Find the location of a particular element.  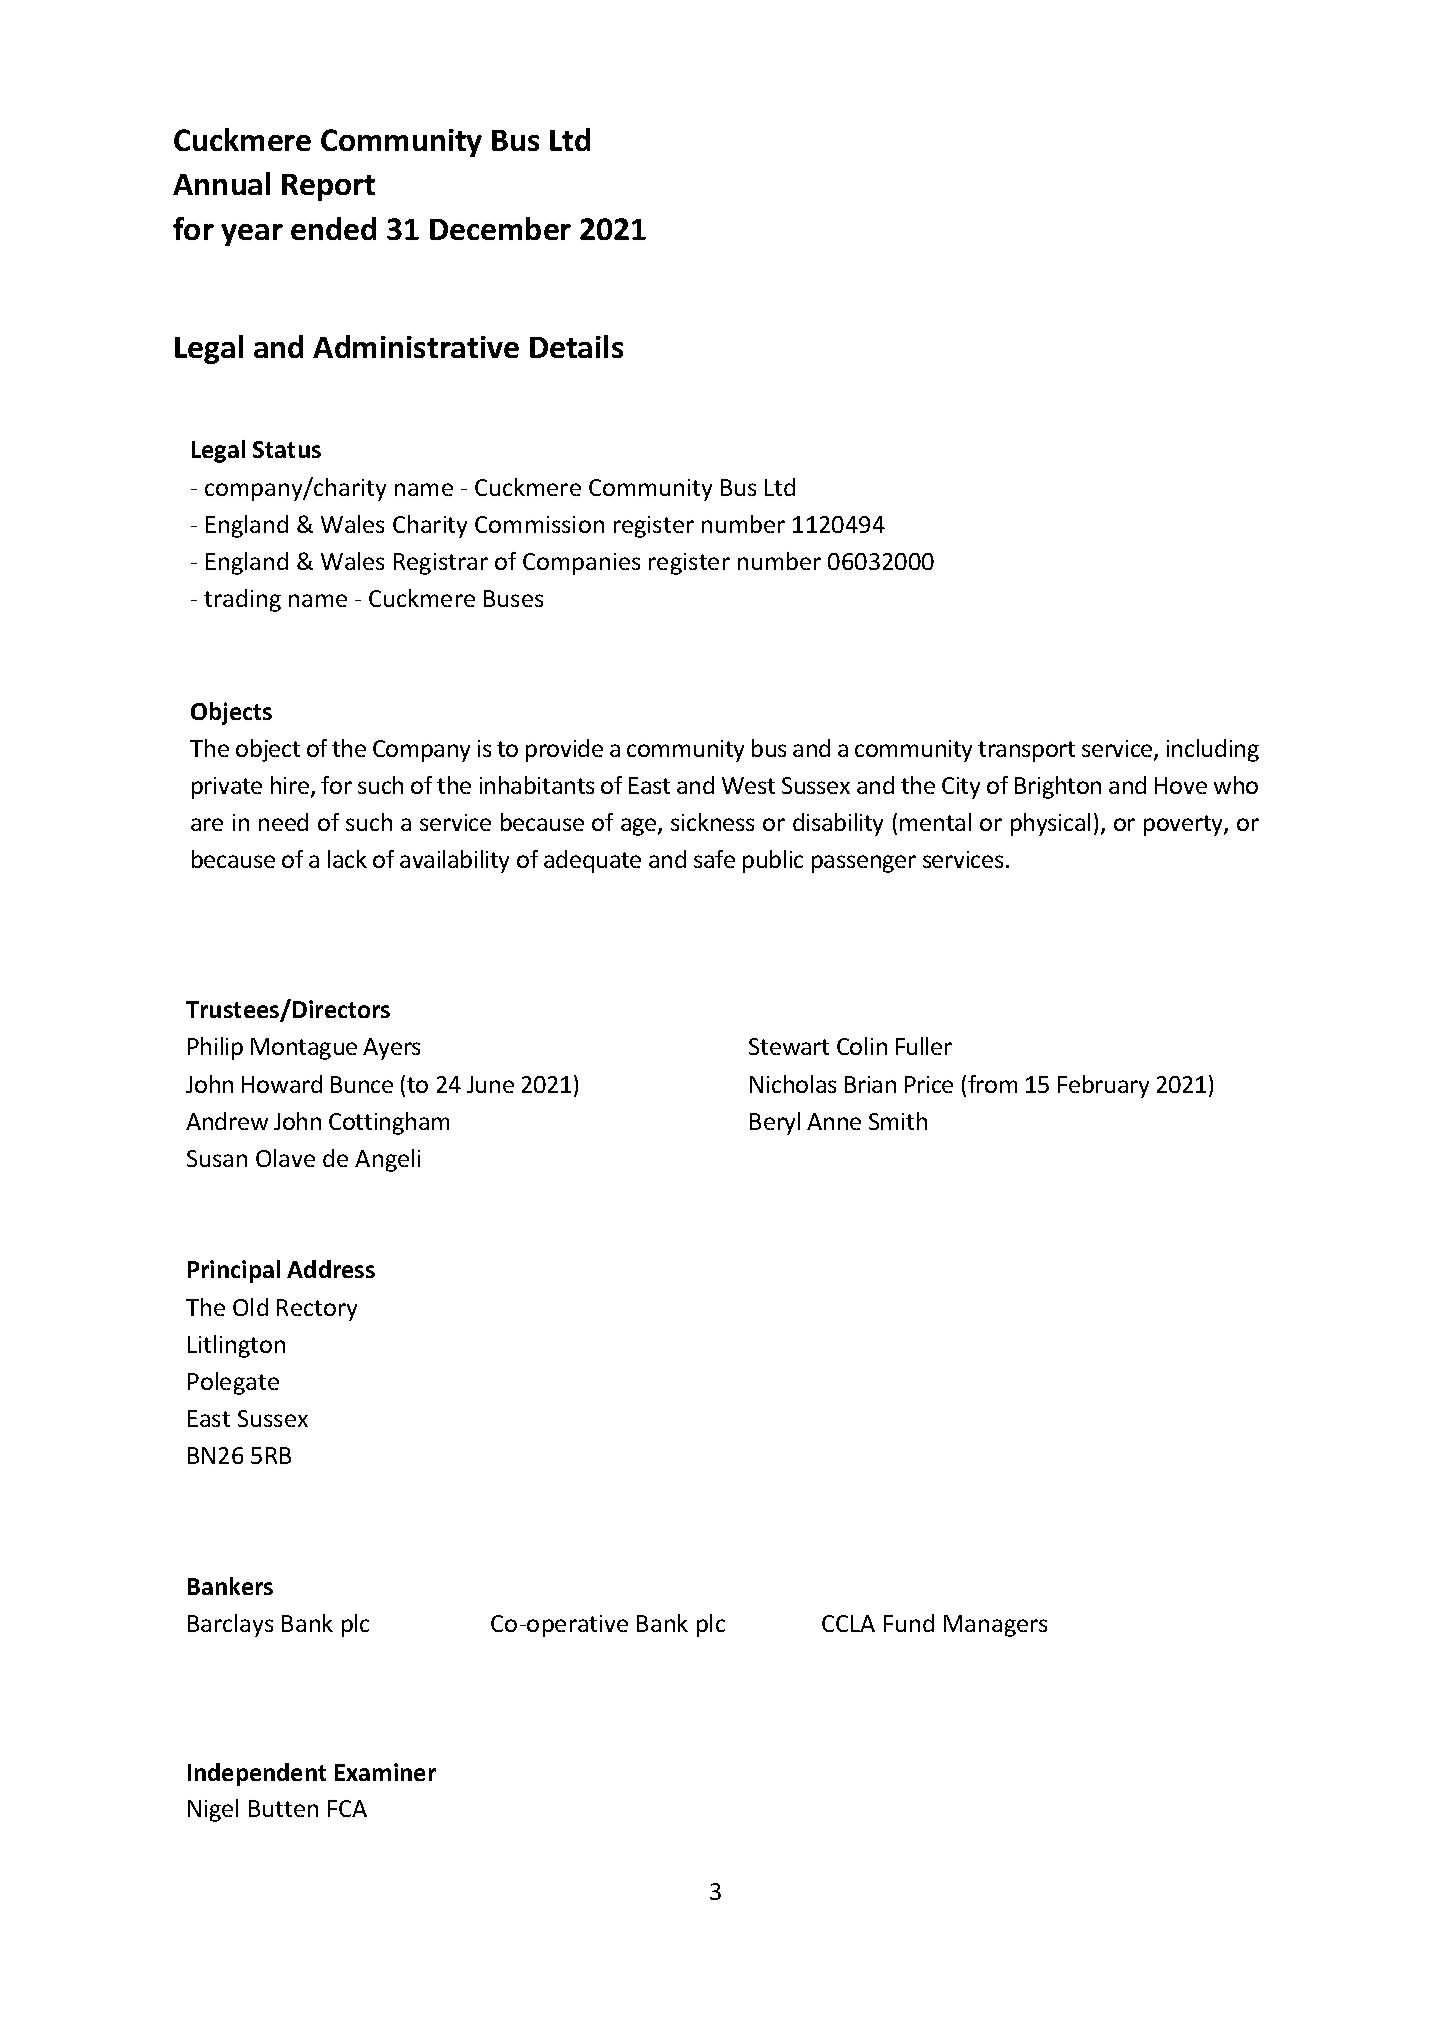

February is located at coordinates (1103, 1086).
